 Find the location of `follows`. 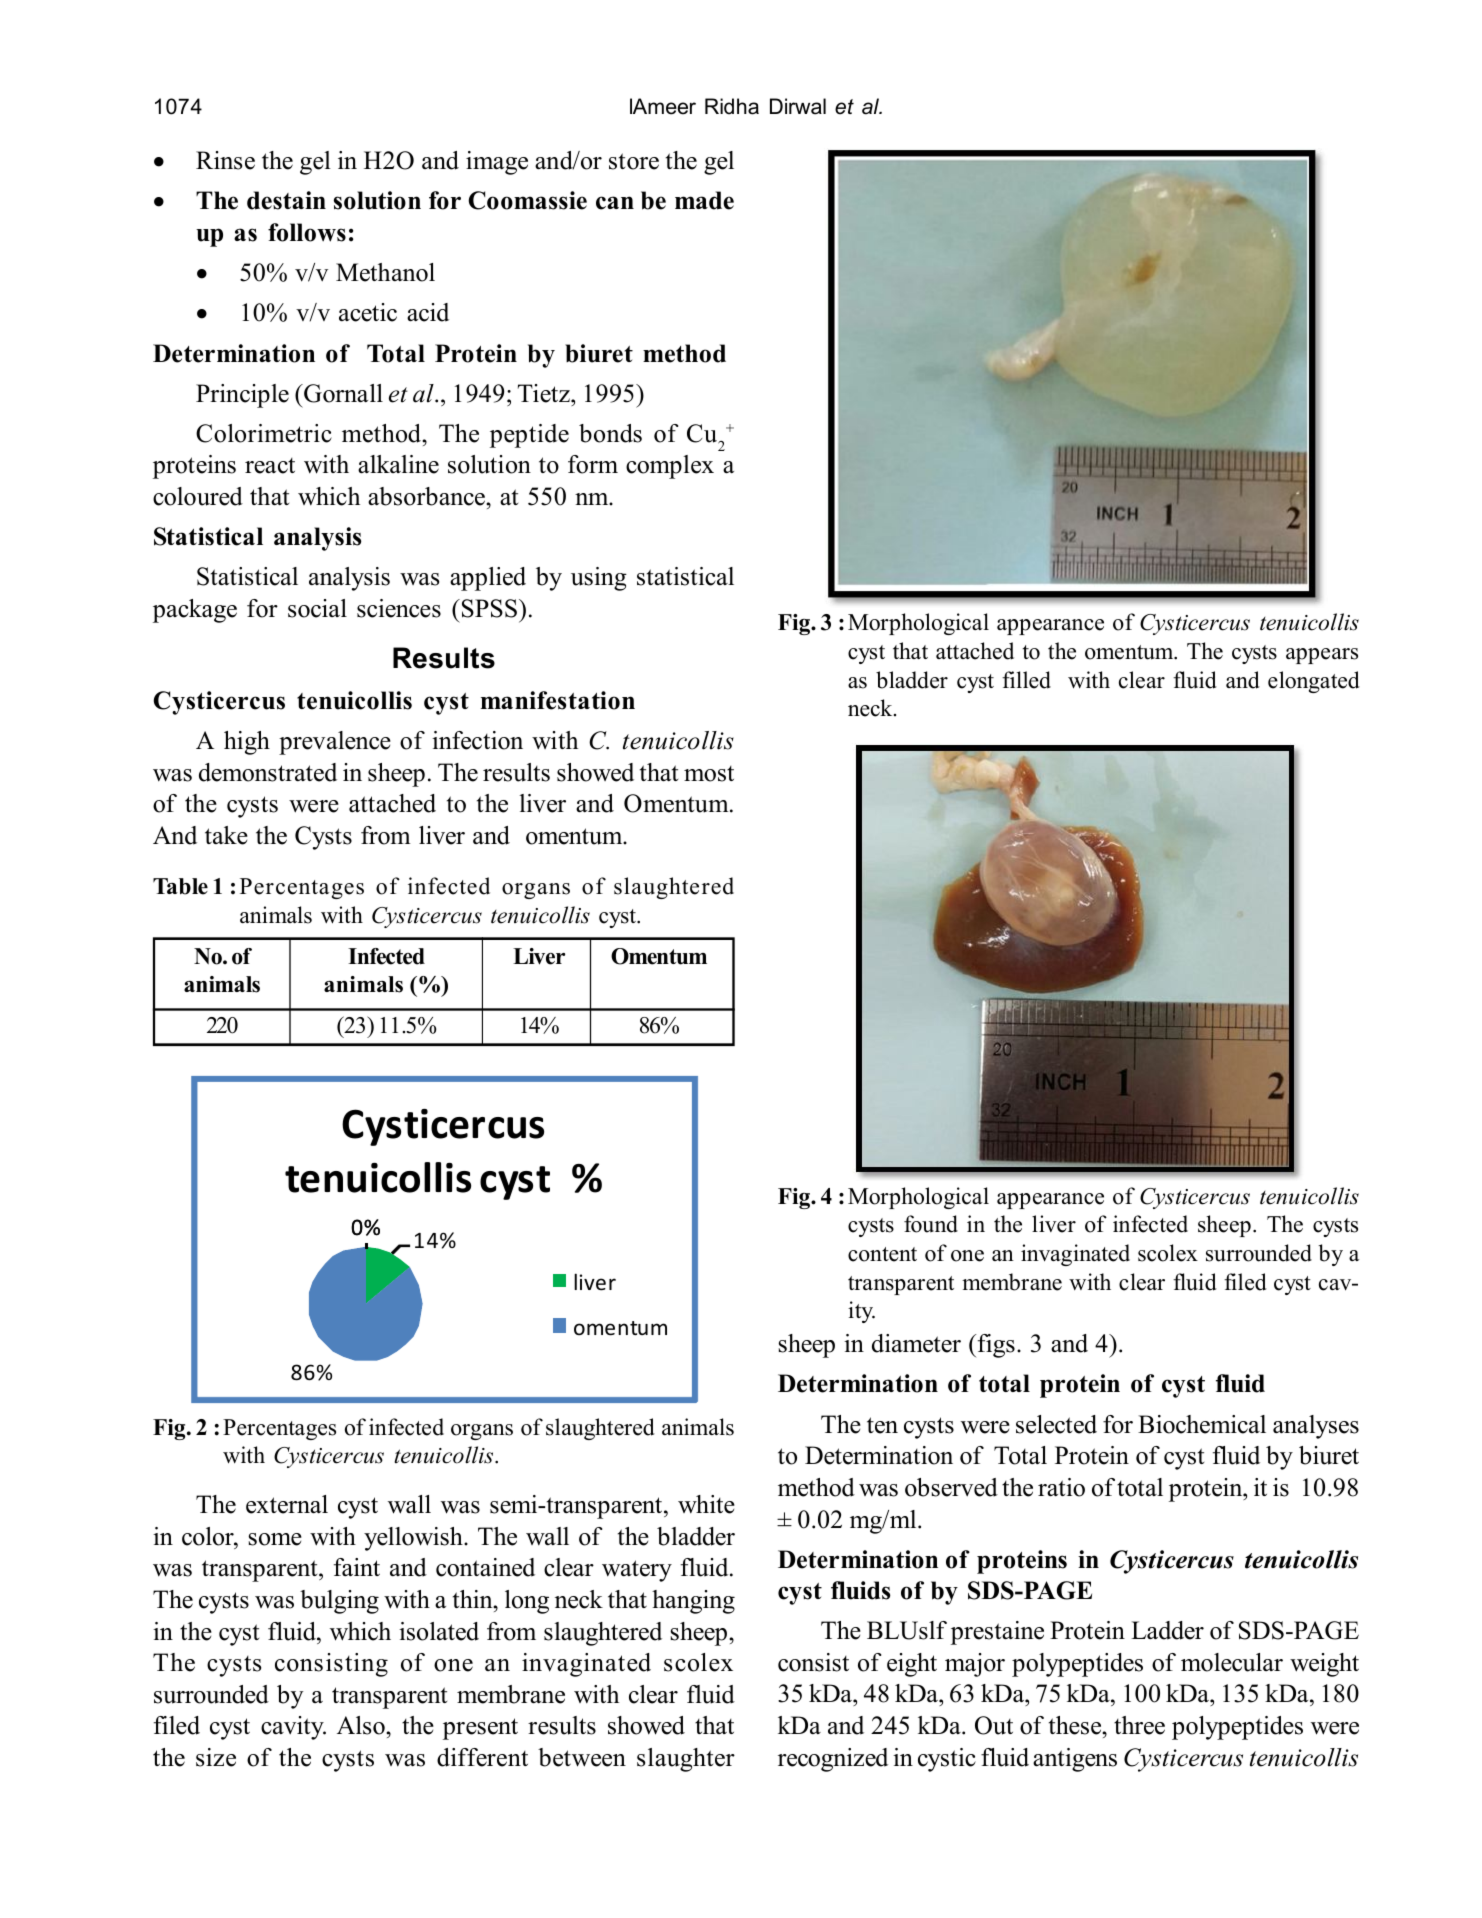

follows is located at coordinates (307, 232).
